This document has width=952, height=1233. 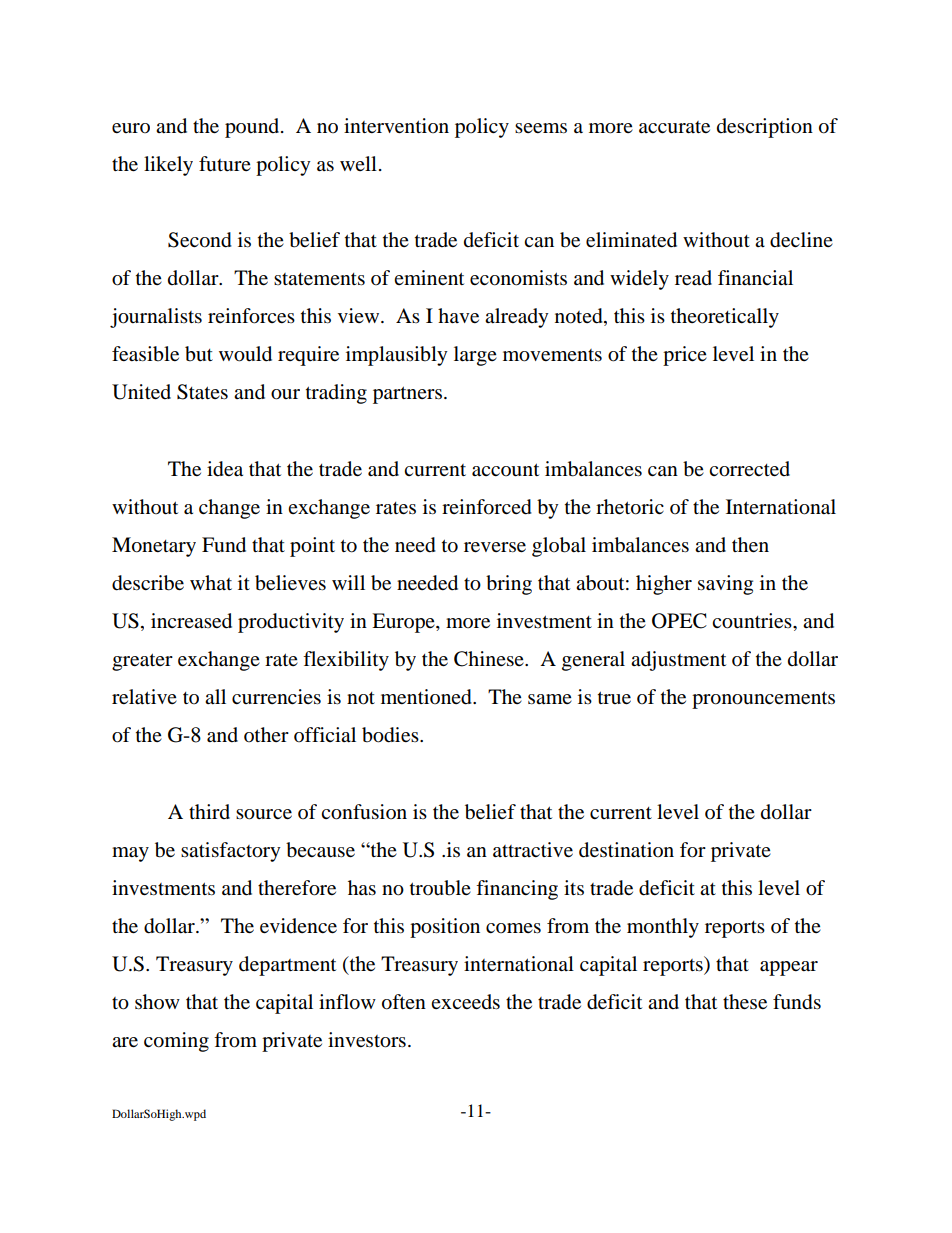 What do you see at coordinates (142, 662) in the document?
I see `greater` at bounding box center [142, 662].
